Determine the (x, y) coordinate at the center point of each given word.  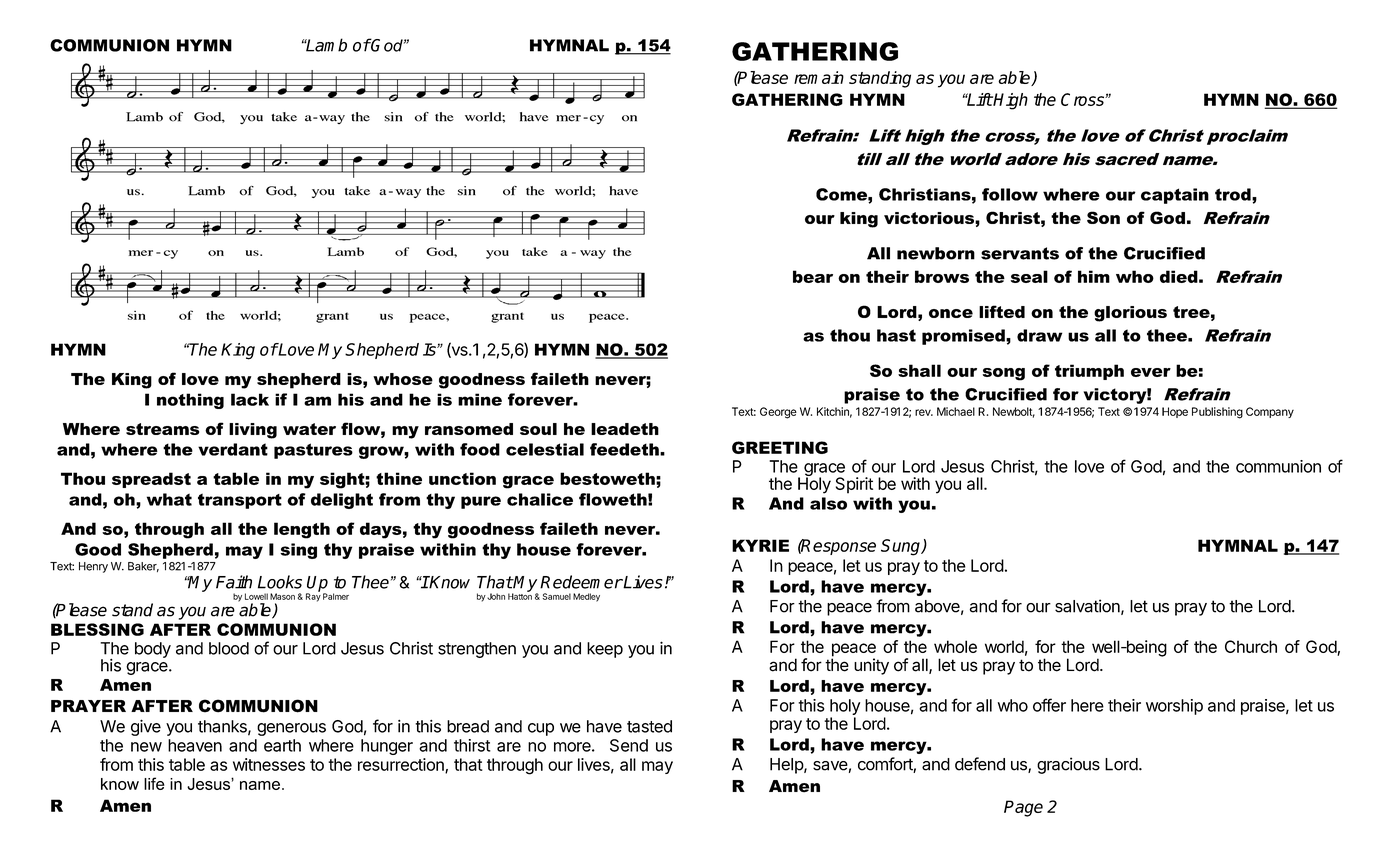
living (253, 431)
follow (1010, 194)
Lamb (325, 45)
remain (819, 77)
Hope (1175, 412)
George (778, 413)
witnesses (269, 764)
